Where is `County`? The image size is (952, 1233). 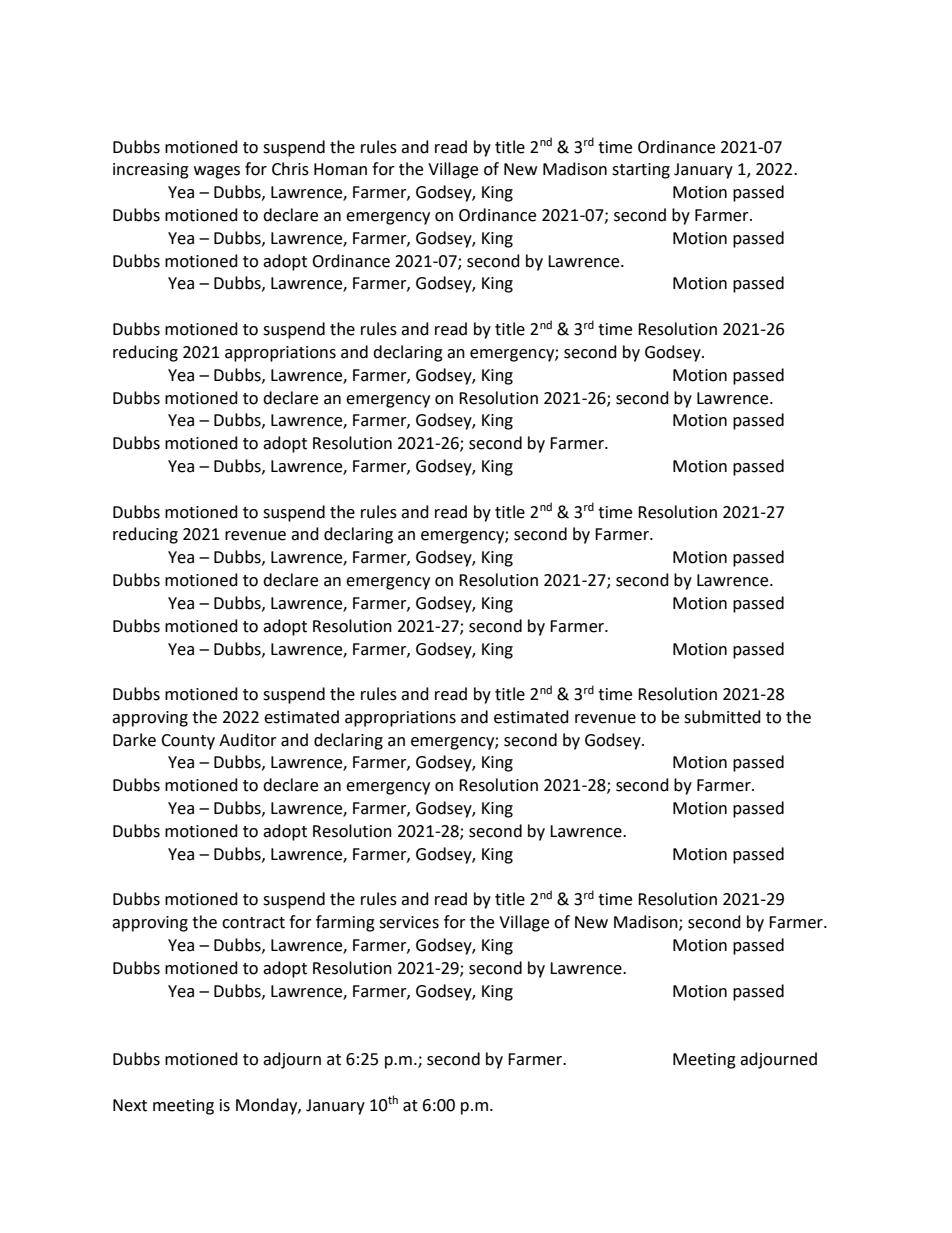
County is located at coordinates (188, 742).
